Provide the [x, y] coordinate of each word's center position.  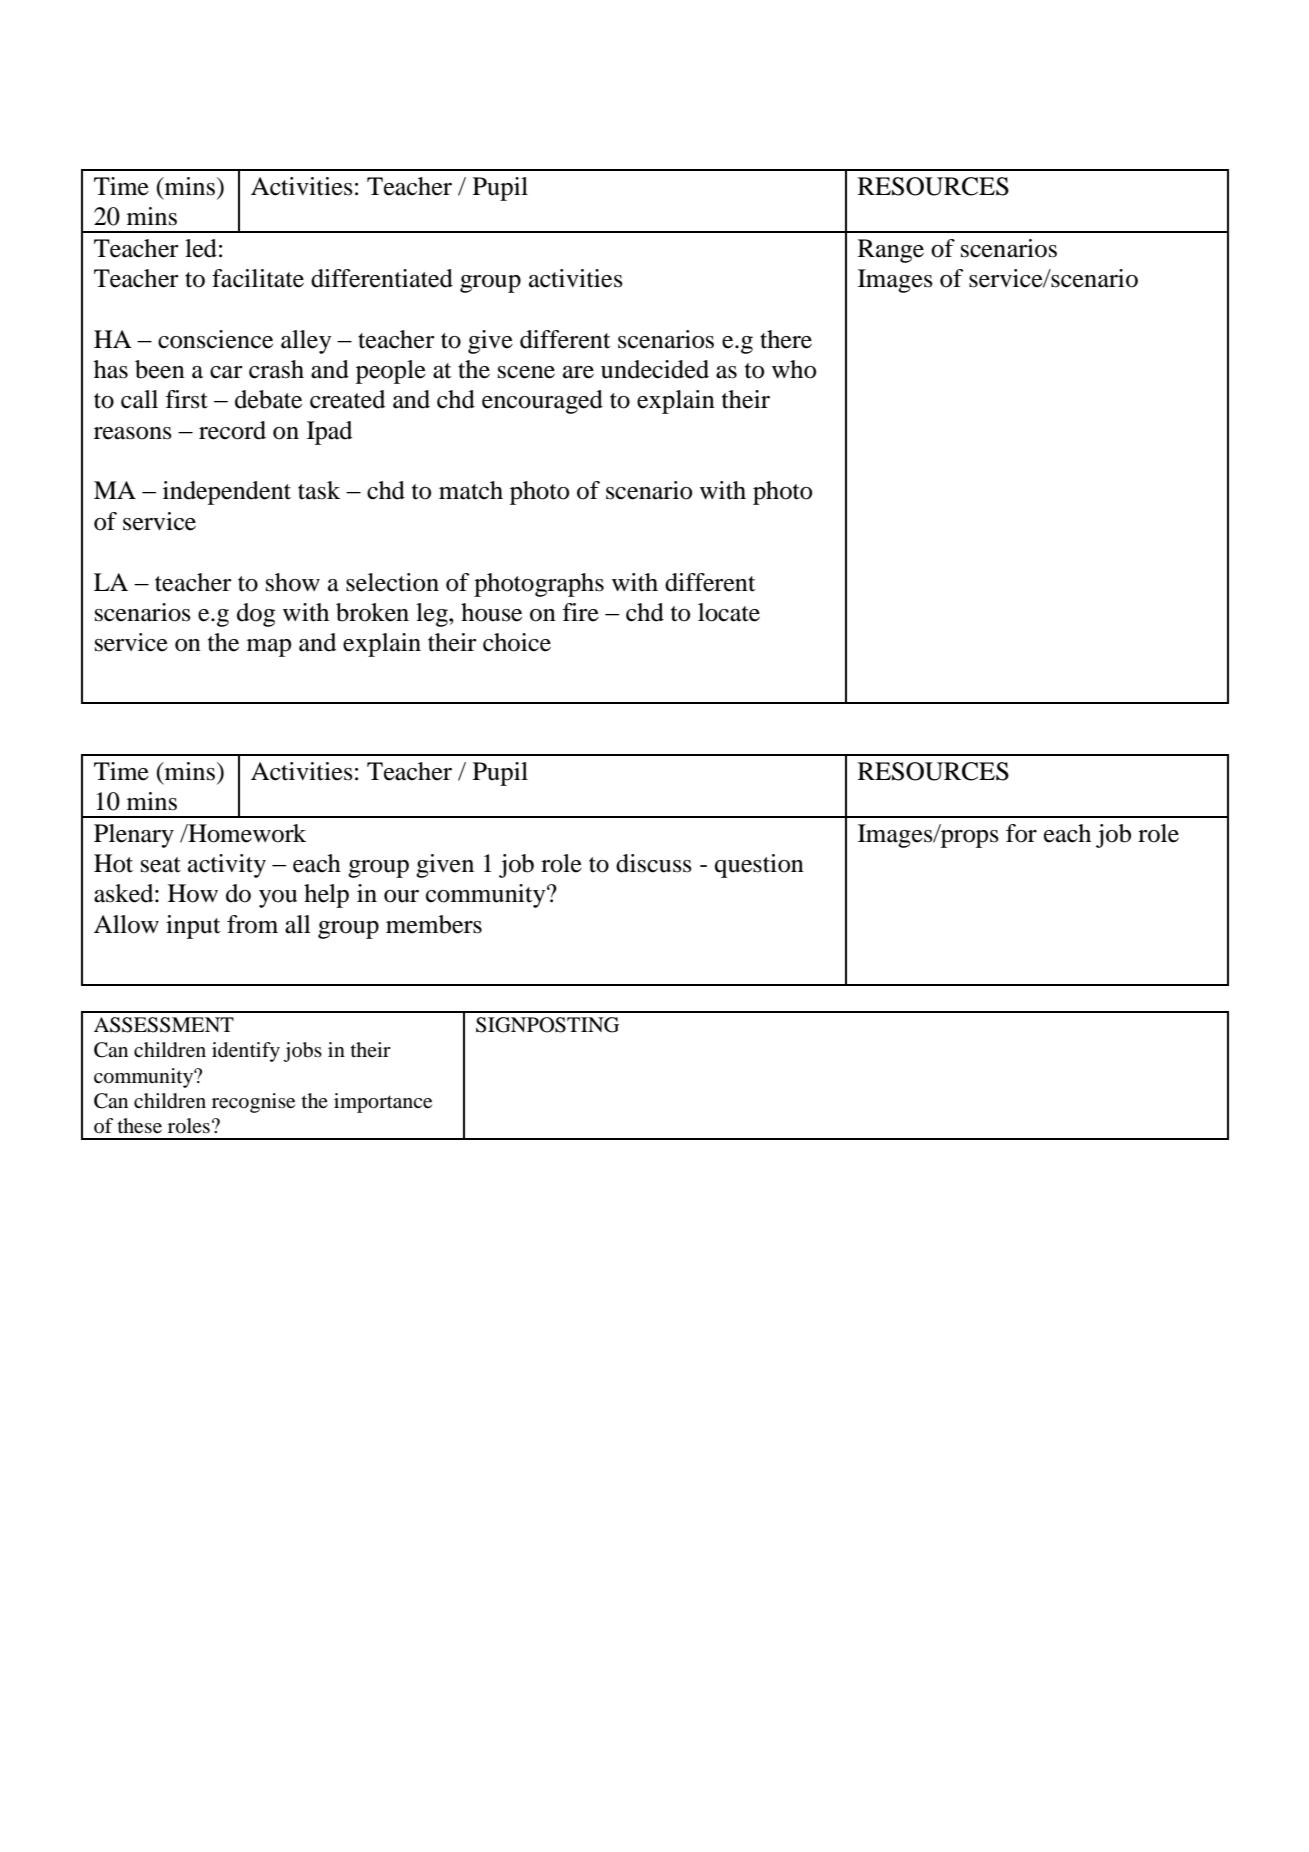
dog [256, 615]
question [759, 866]
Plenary [134, 836]
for [1021, 833]
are [578, 372]
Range [891, 251]
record [232, 430]
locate [729, 612]
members [434, 924]
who [794, 369]
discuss [654, 863]
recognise [253, 1103]
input [193, 927]
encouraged [542, 402]
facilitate [258, 278]
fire [580, 612]
